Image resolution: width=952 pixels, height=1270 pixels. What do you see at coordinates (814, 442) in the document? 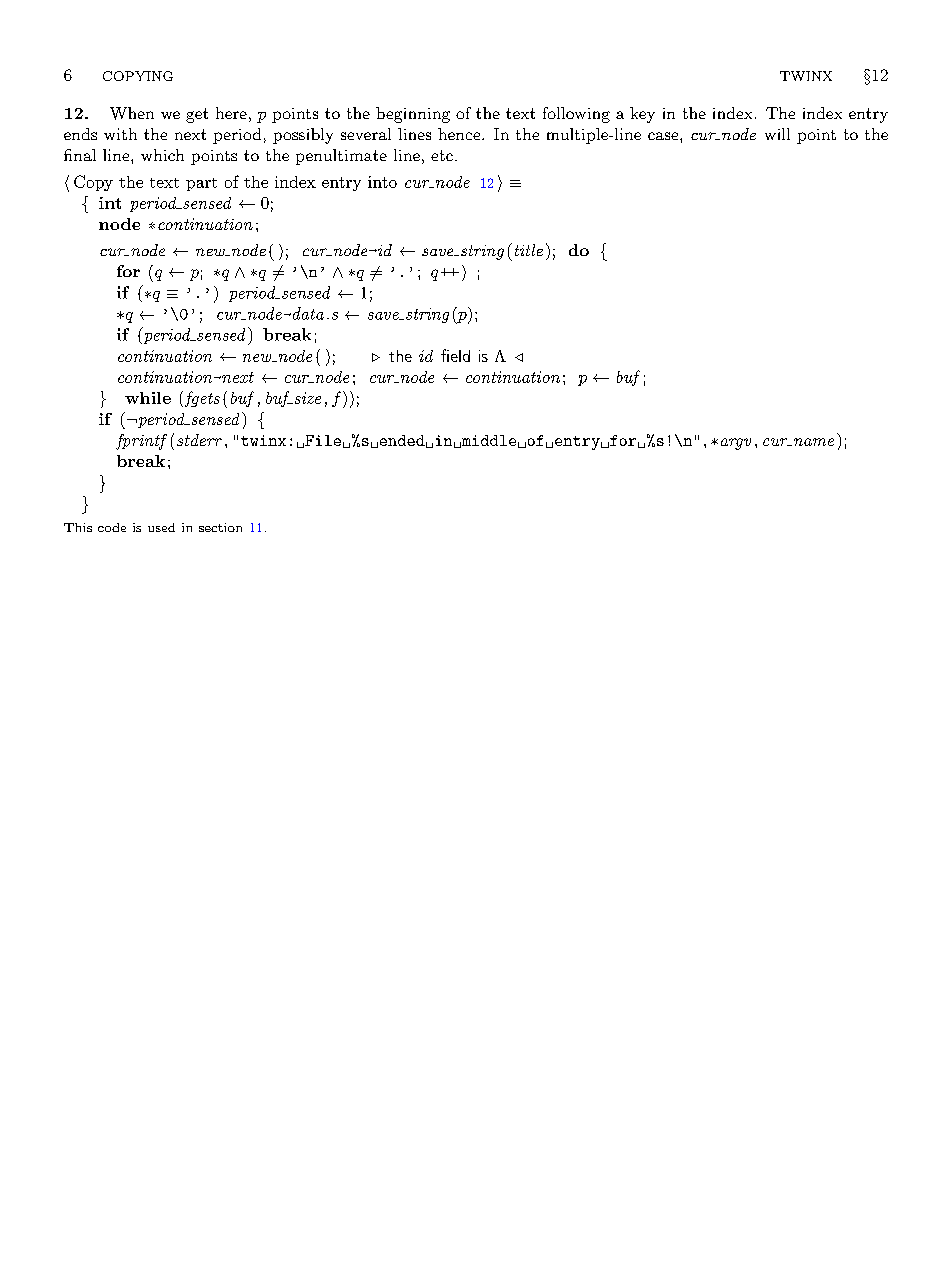
I see `name` at bounding box center [814, 442].
